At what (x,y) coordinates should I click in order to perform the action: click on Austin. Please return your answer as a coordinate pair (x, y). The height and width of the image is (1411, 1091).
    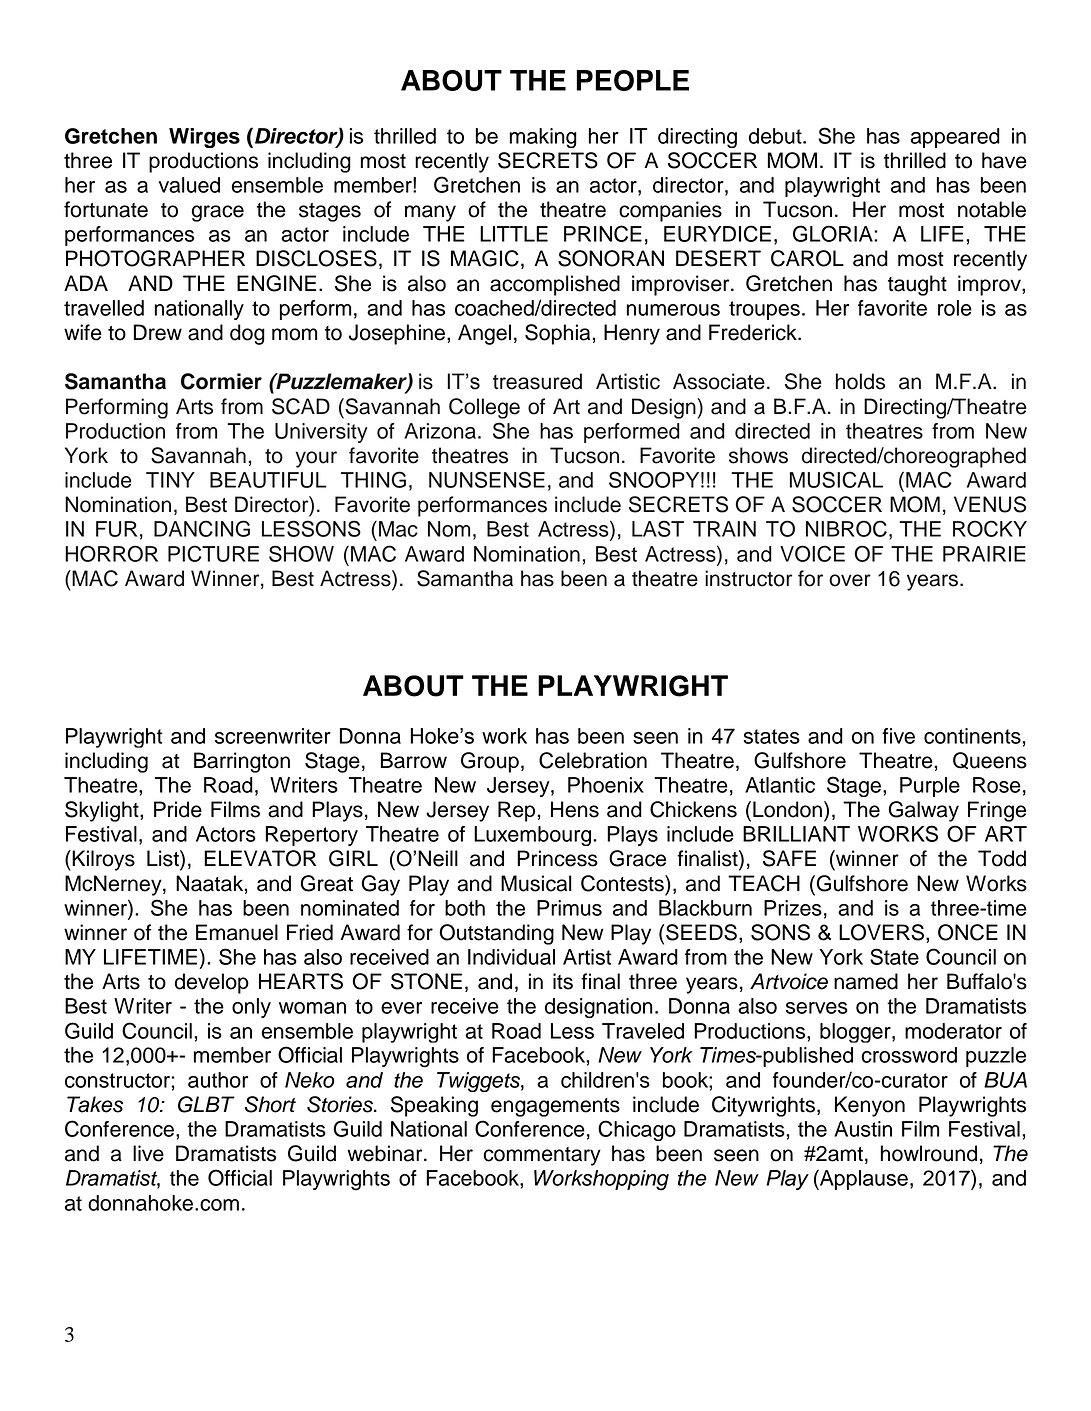
    Looking at the image, I should click on (863, 1129).
